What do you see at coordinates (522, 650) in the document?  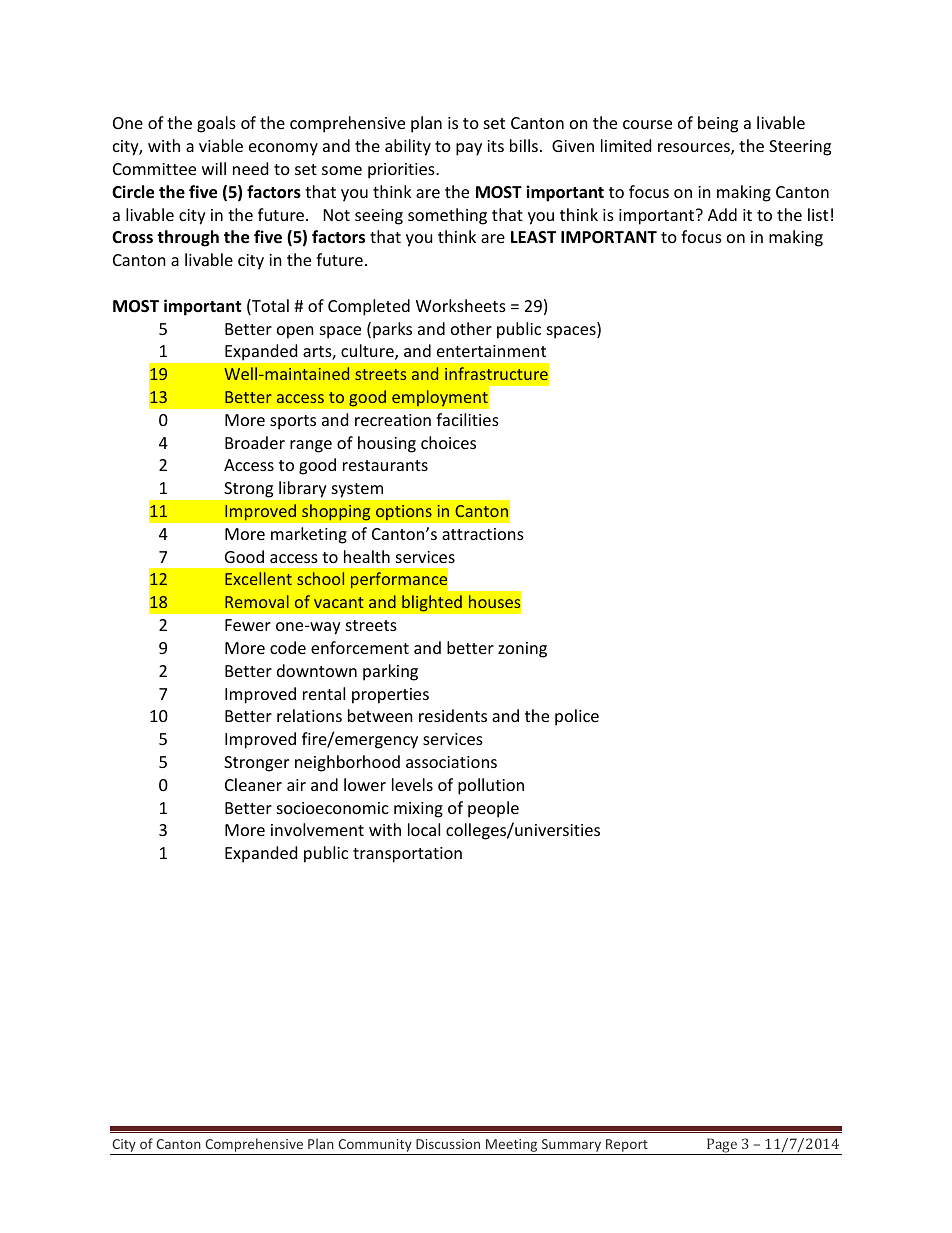 I see `zoning` at bounding box center [522, 650].
